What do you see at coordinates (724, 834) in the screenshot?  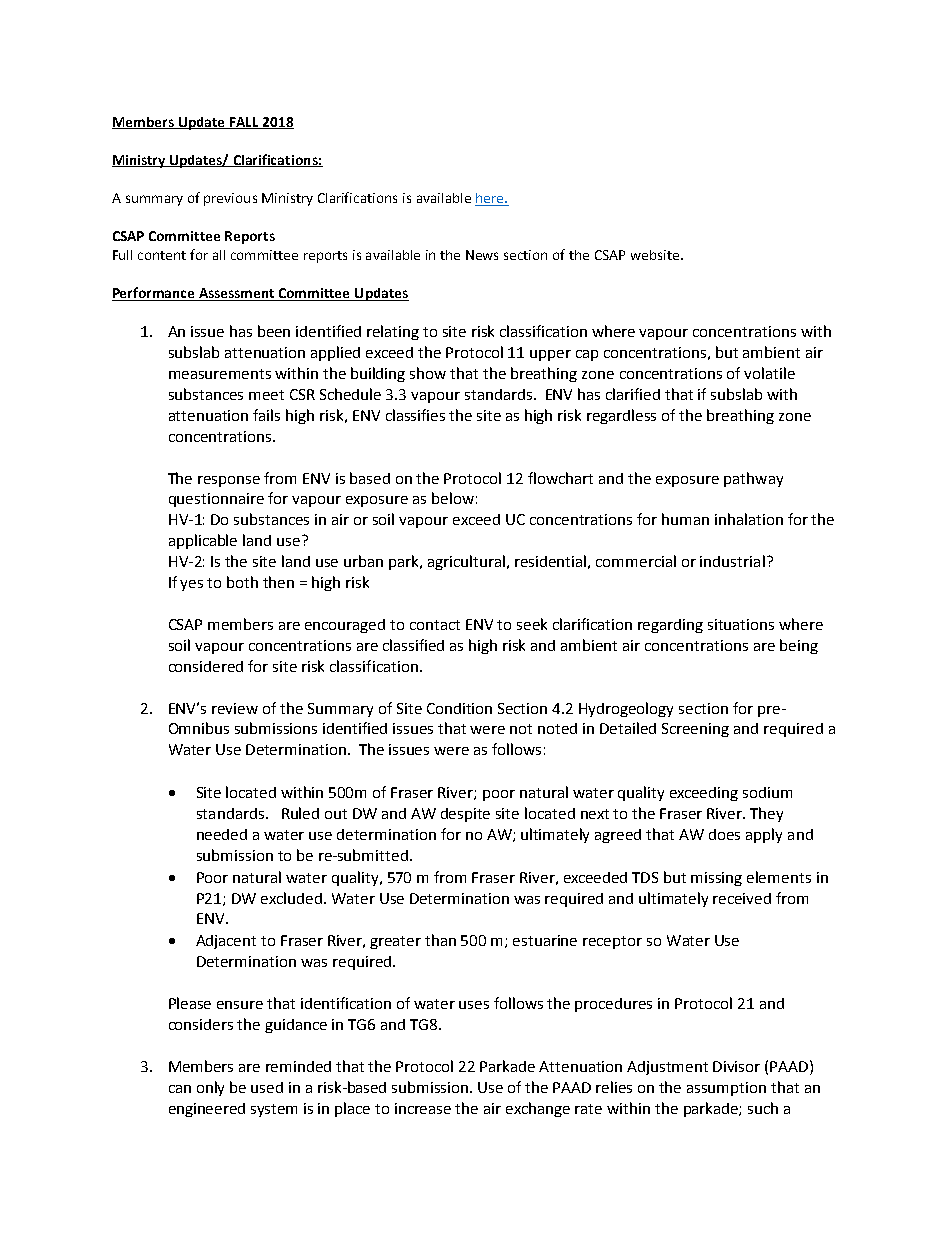 I see `does` at bounding box center [724, 834].
